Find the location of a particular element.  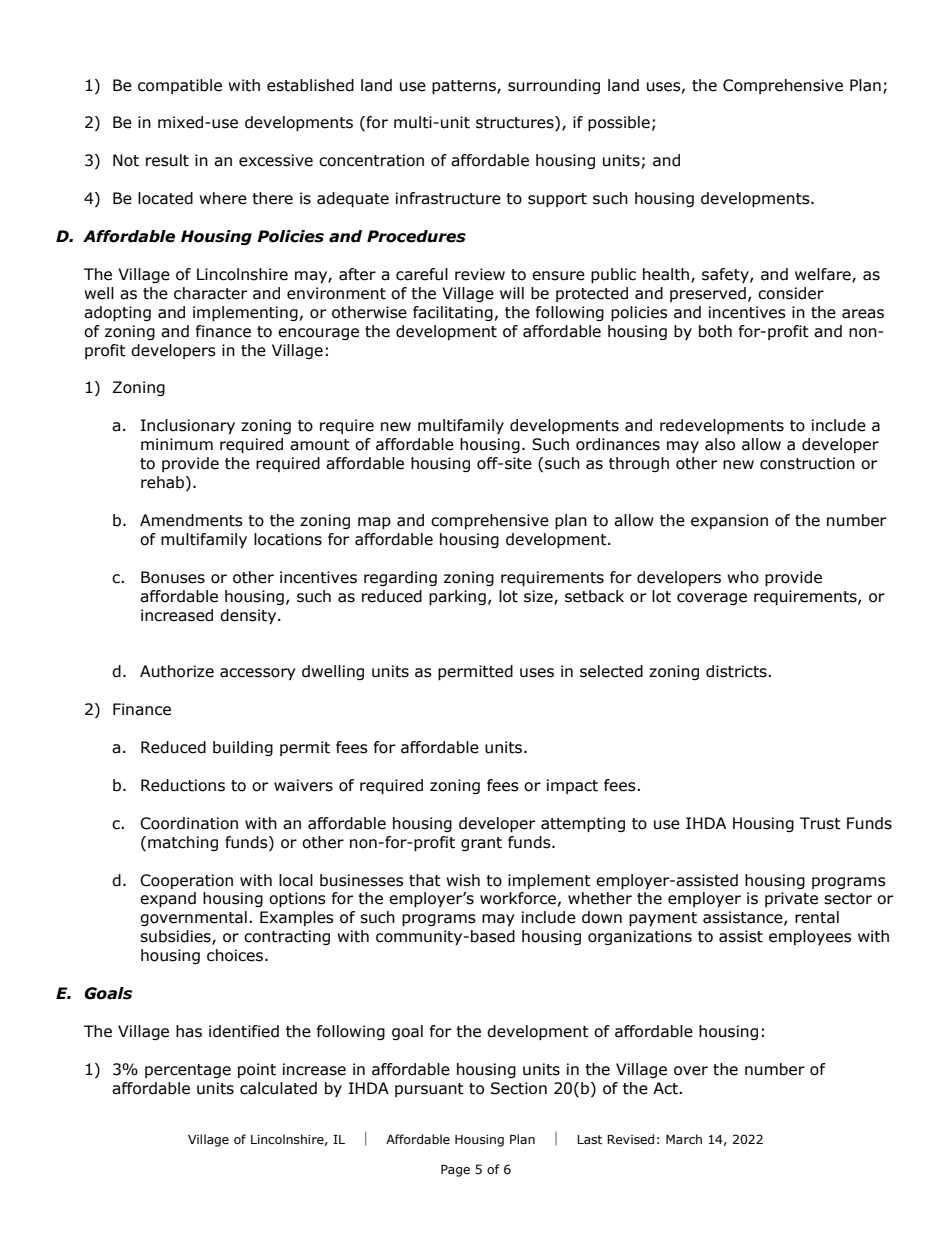

minimum is located at coordinates (177, 444).
